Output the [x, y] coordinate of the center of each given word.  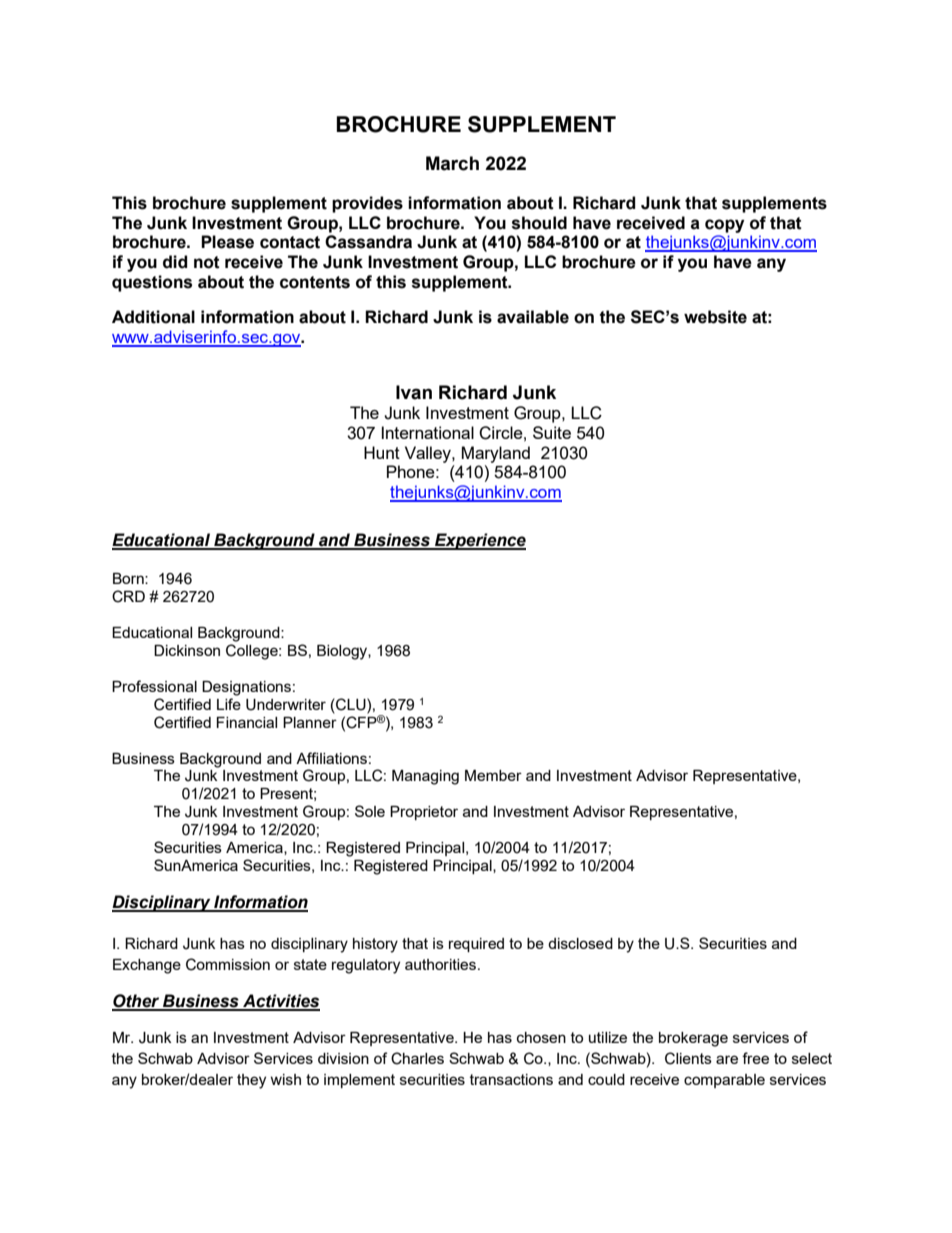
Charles [417, 1058]
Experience [479, 541]
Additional [153, 317]
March [452, 163]
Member [493, 775]
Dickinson [187, 650]
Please [227, 242]
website [715, 317]
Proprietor [424, 813]
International [428, 432]
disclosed [580, 943]
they [251, 1081]
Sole [370, 811]
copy [724, 226]
